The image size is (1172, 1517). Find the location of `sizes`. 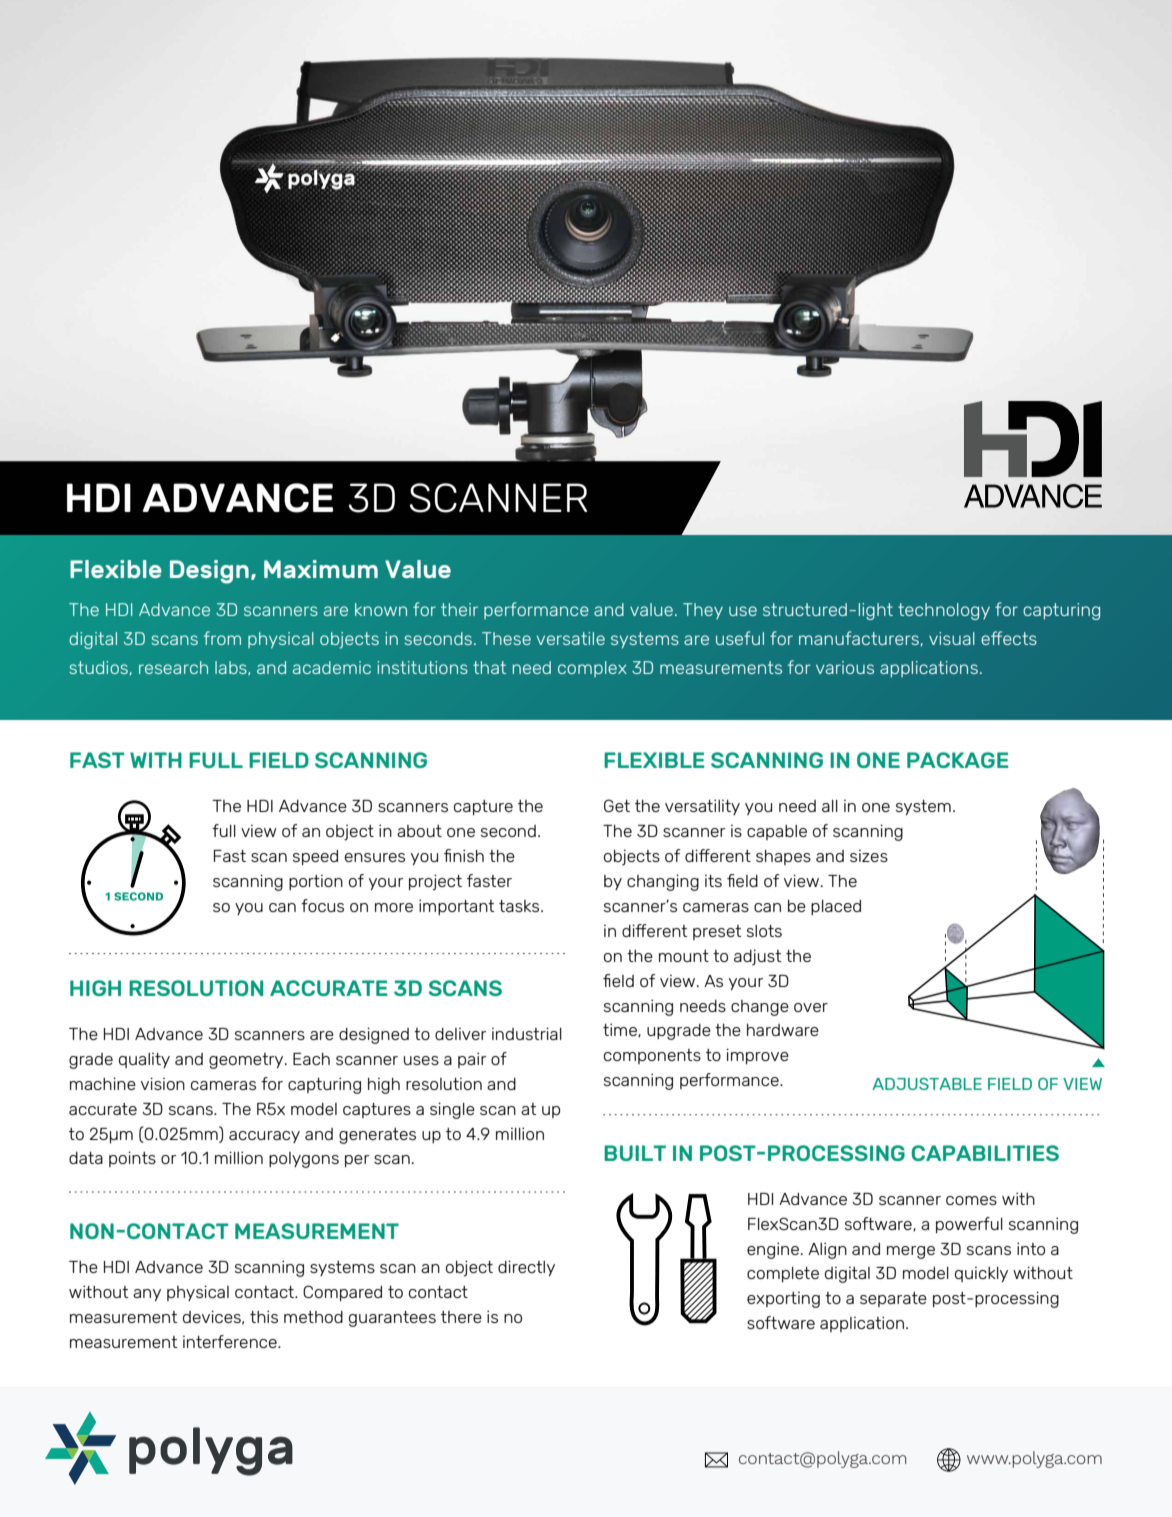

sizes is located at coordinates (869, 856).
